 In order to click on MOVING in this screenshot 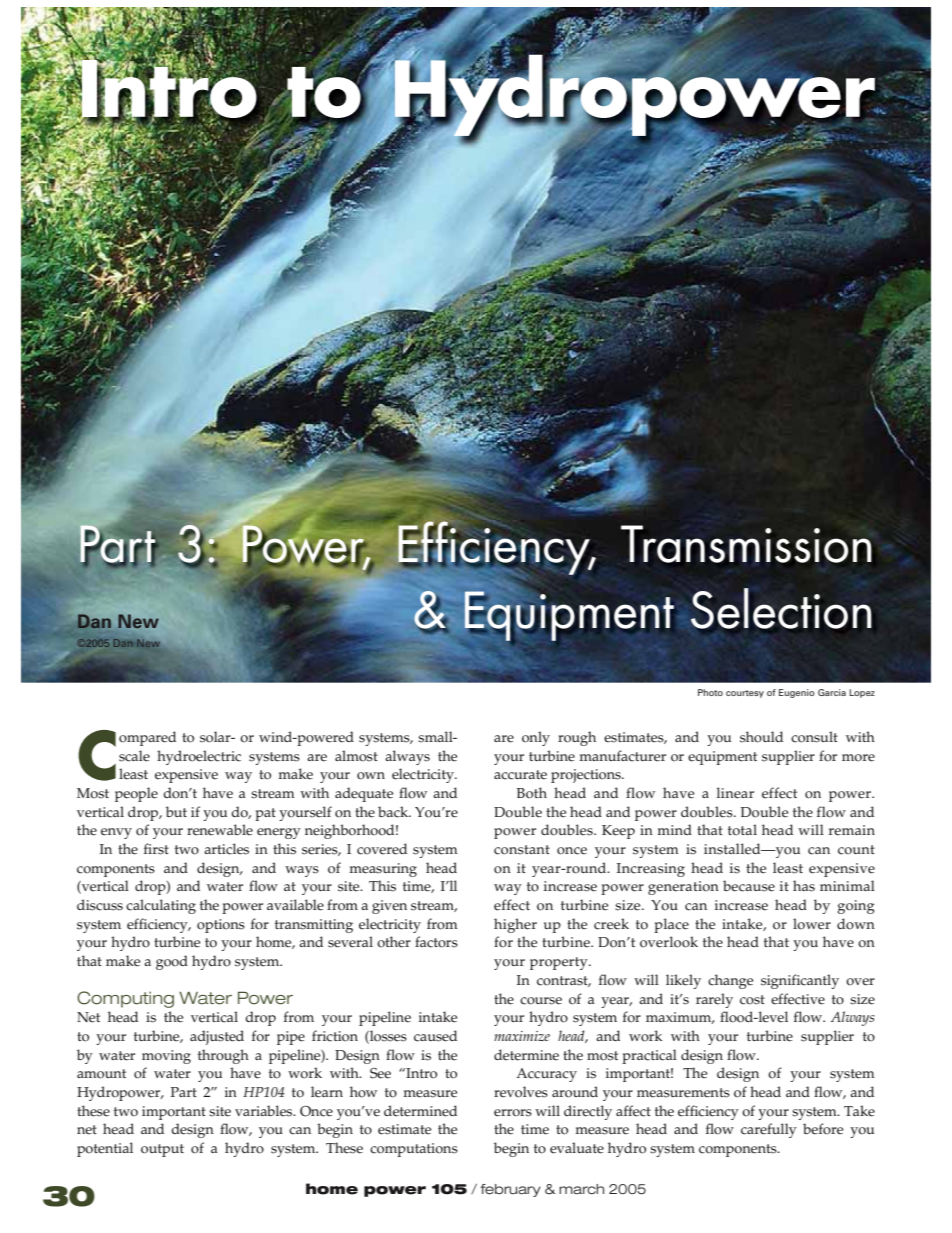, I will do `click(166, 1057)`.
